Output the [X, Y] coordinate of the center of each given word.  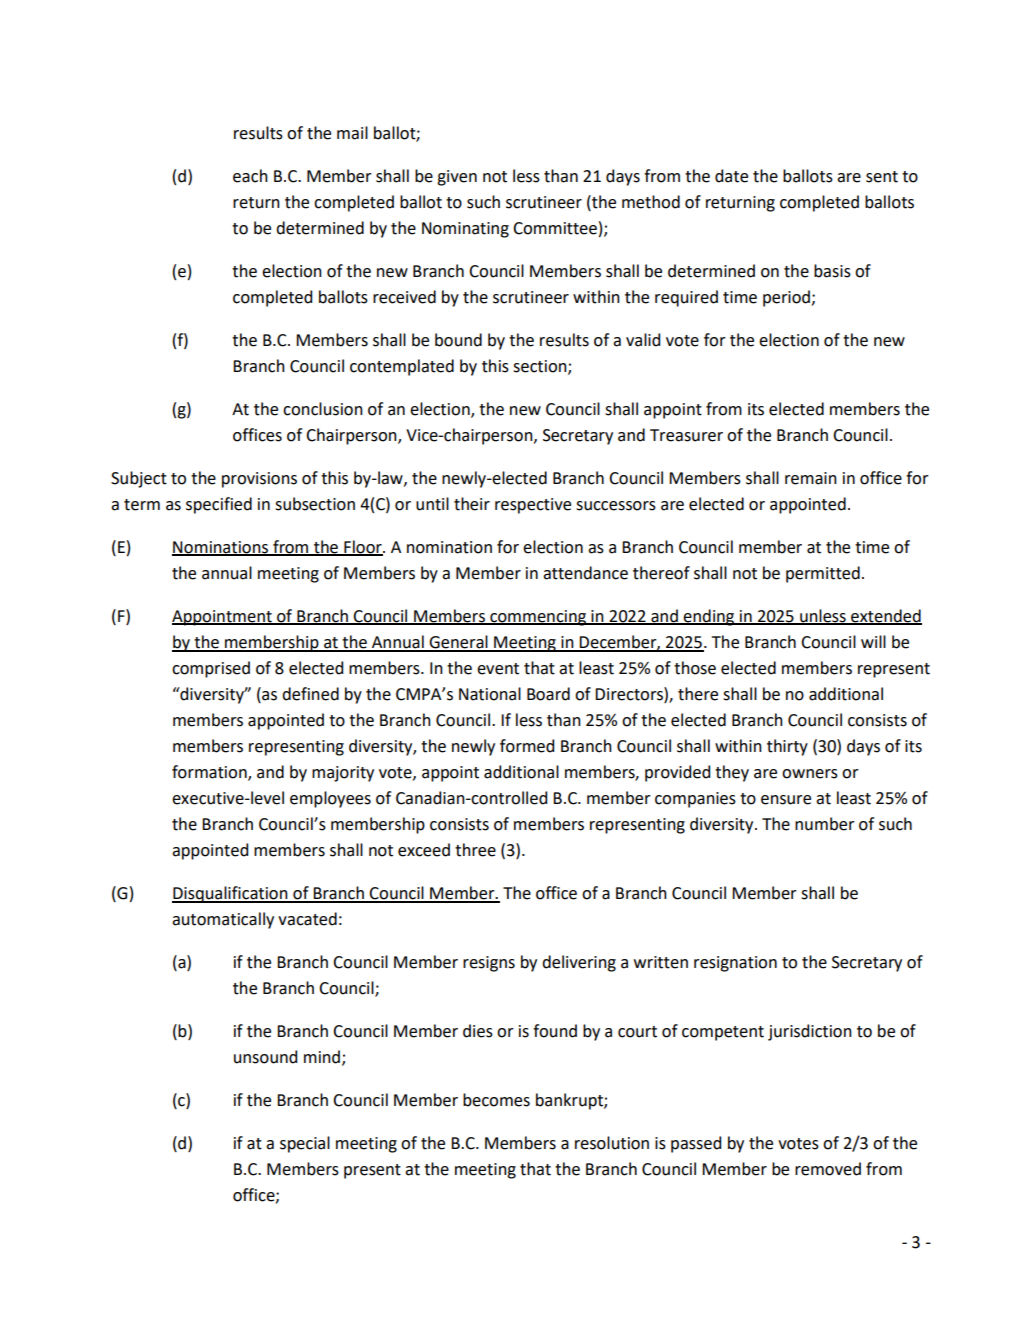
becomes [496, 1100]
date [731, 176]
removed [828, 1169]
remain [811, 478]
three [475, 850]
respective [533, 506]
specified [219, 505]
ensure [786, 800]
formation [210, 773]
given [457, 178]
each [250, 176]
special [305, 1144]
